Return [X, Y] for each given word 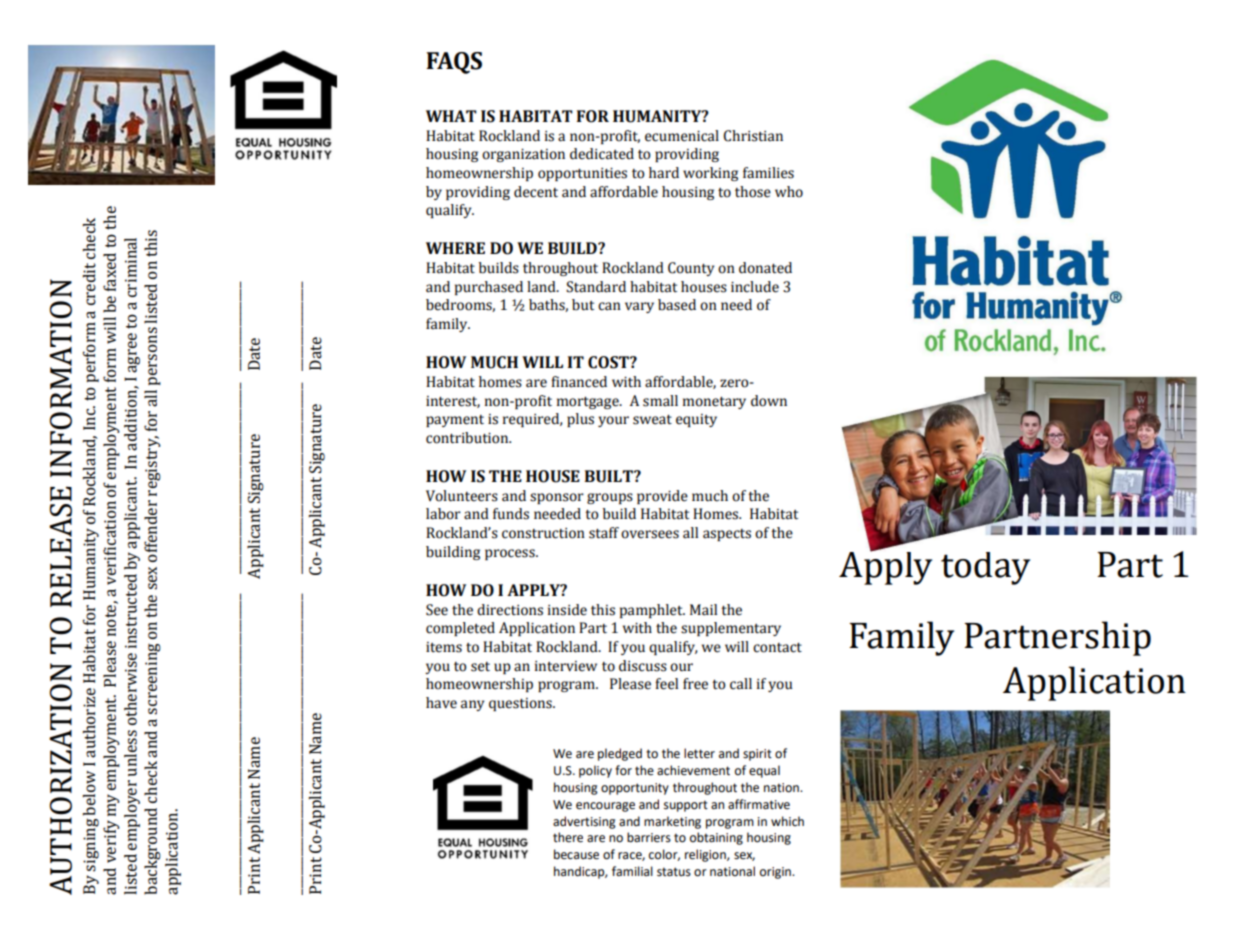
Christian [753, 136]
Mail [703, 610]
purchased [489, 288]
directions [510, 610]
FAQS [454, 63]
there [568, 837]
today [985, 568]
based [677, 305]
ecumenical [682, 136]
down [769, 401]
